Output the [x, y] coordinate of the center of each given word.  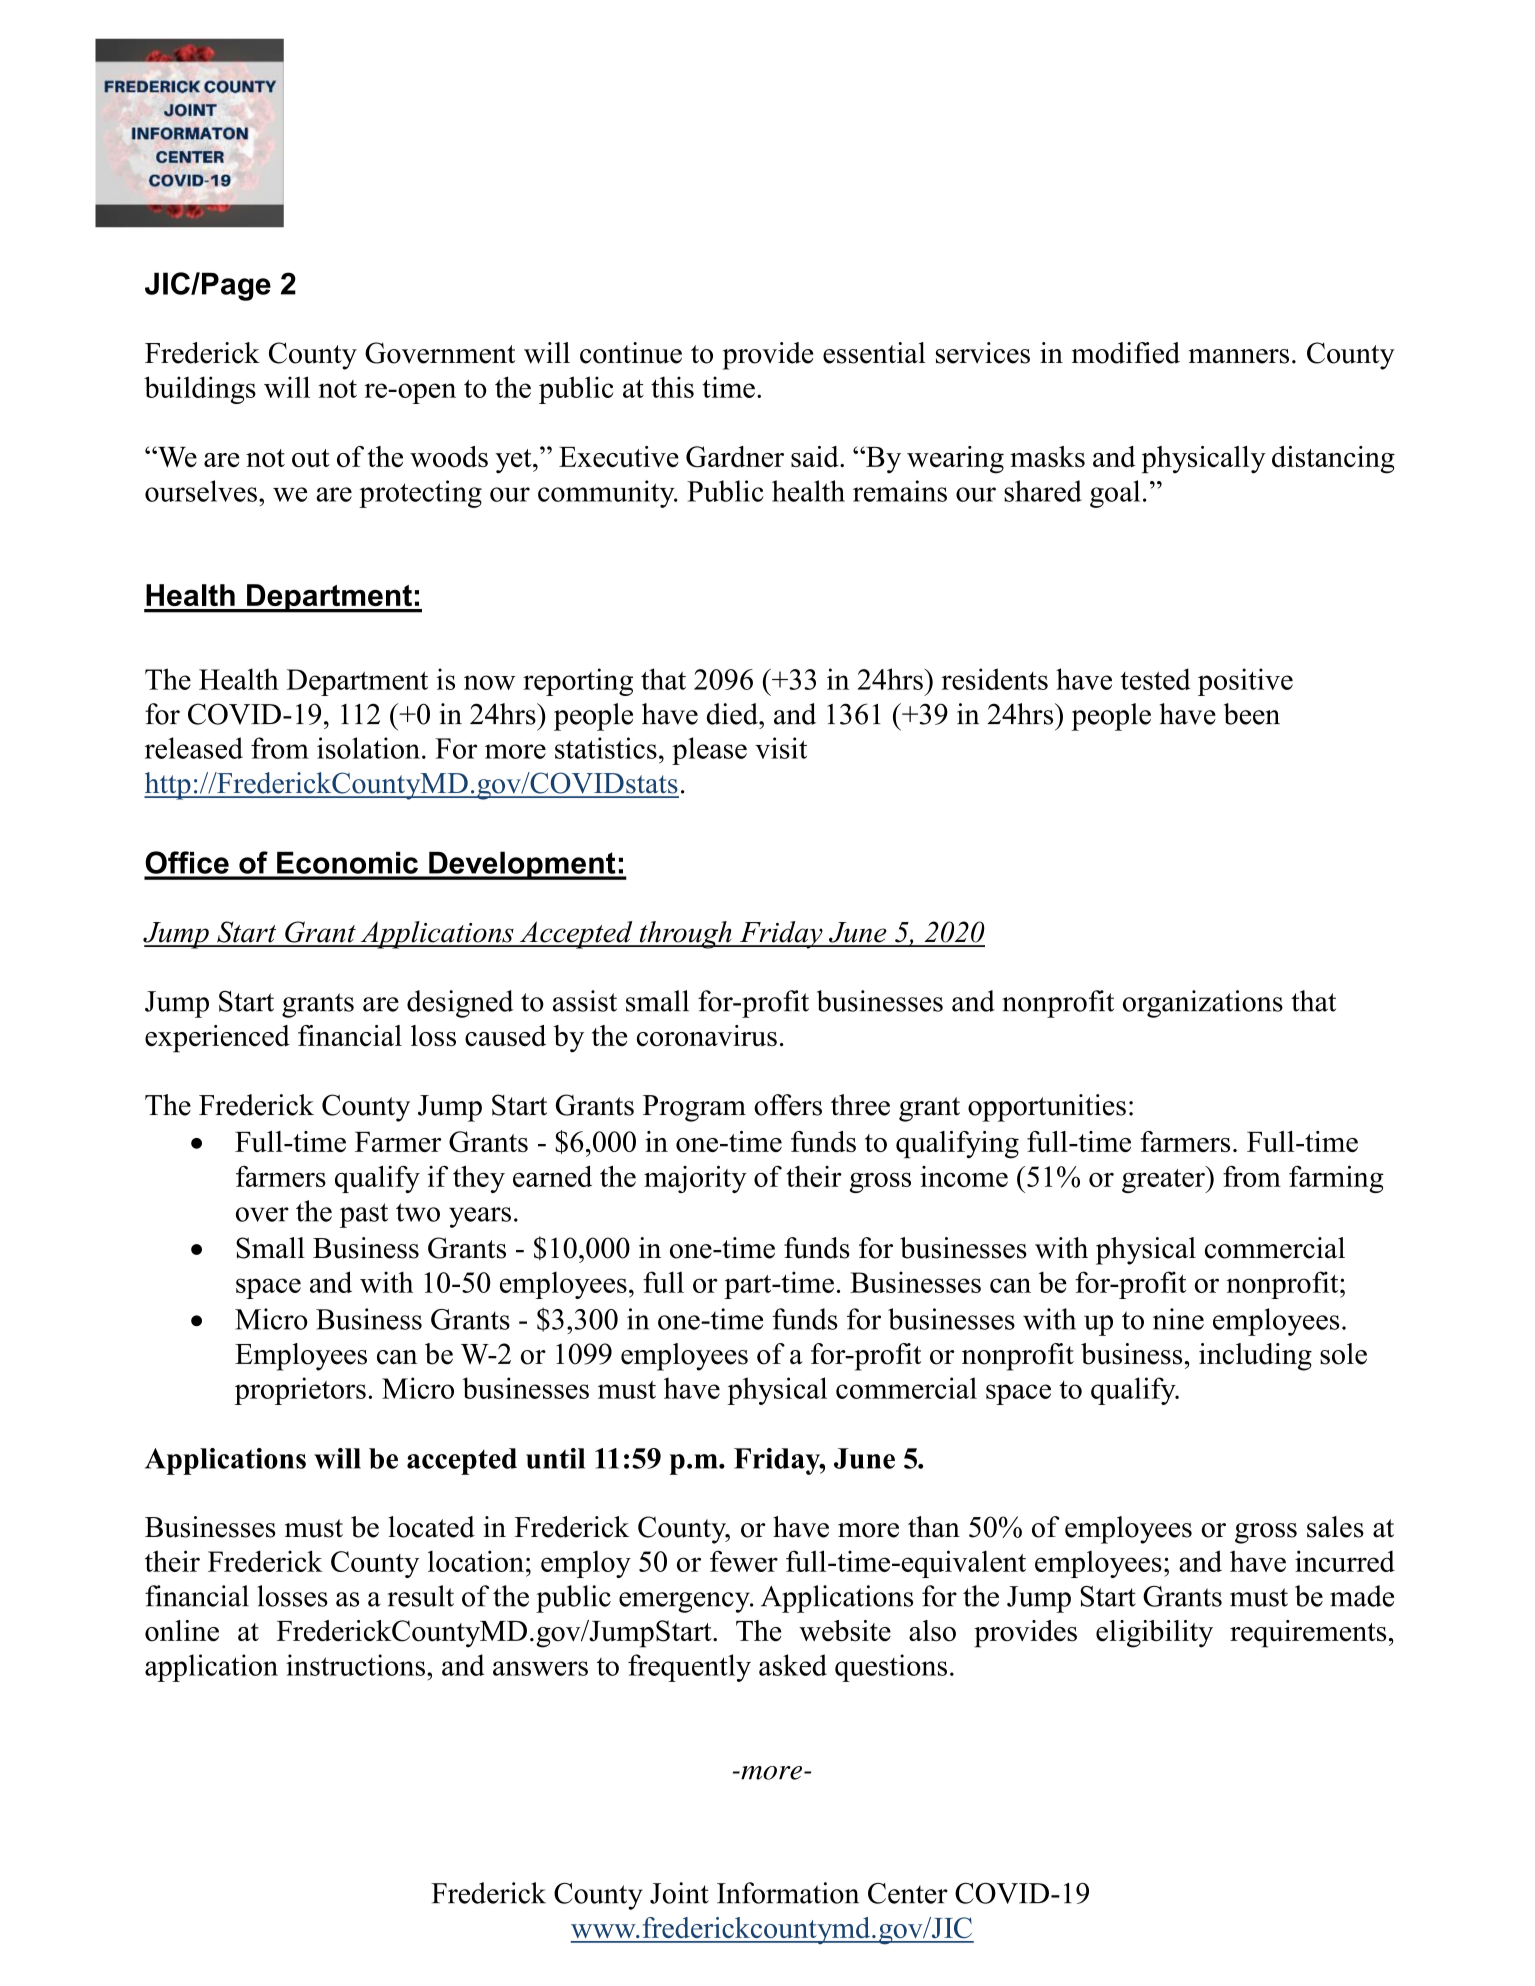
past [364, 1215]
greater [1164, 1179]
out [311, 458]
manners [1239, 356]
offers [788, 1105]
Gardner [735, 457]
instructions [355, 1665]
